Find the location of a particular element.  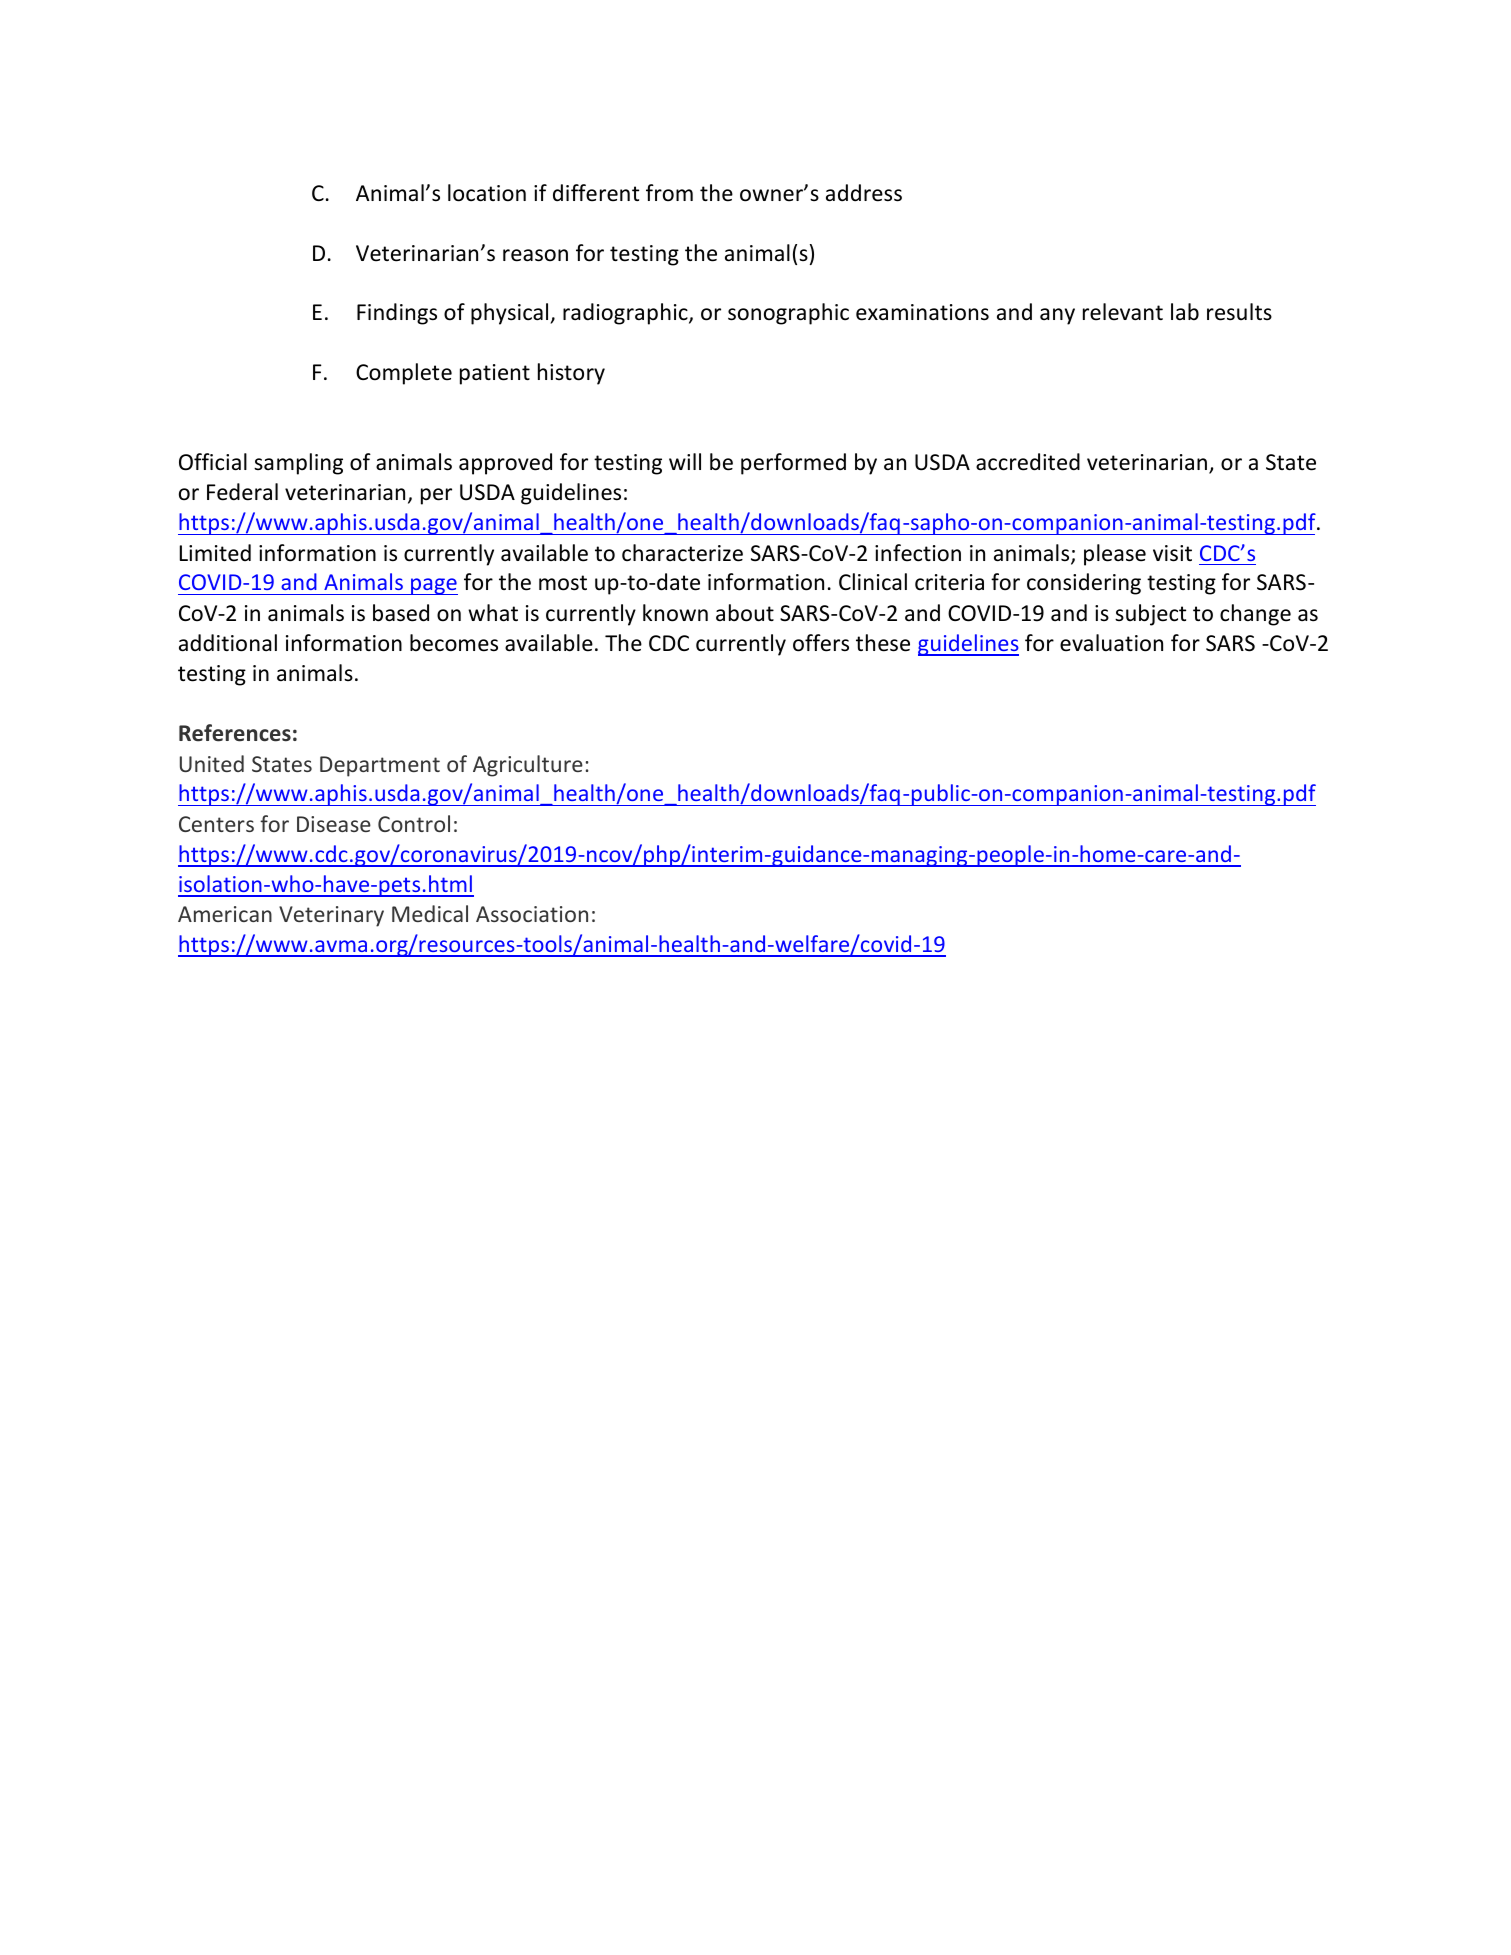

Association is located at coordinates (532, 914).
